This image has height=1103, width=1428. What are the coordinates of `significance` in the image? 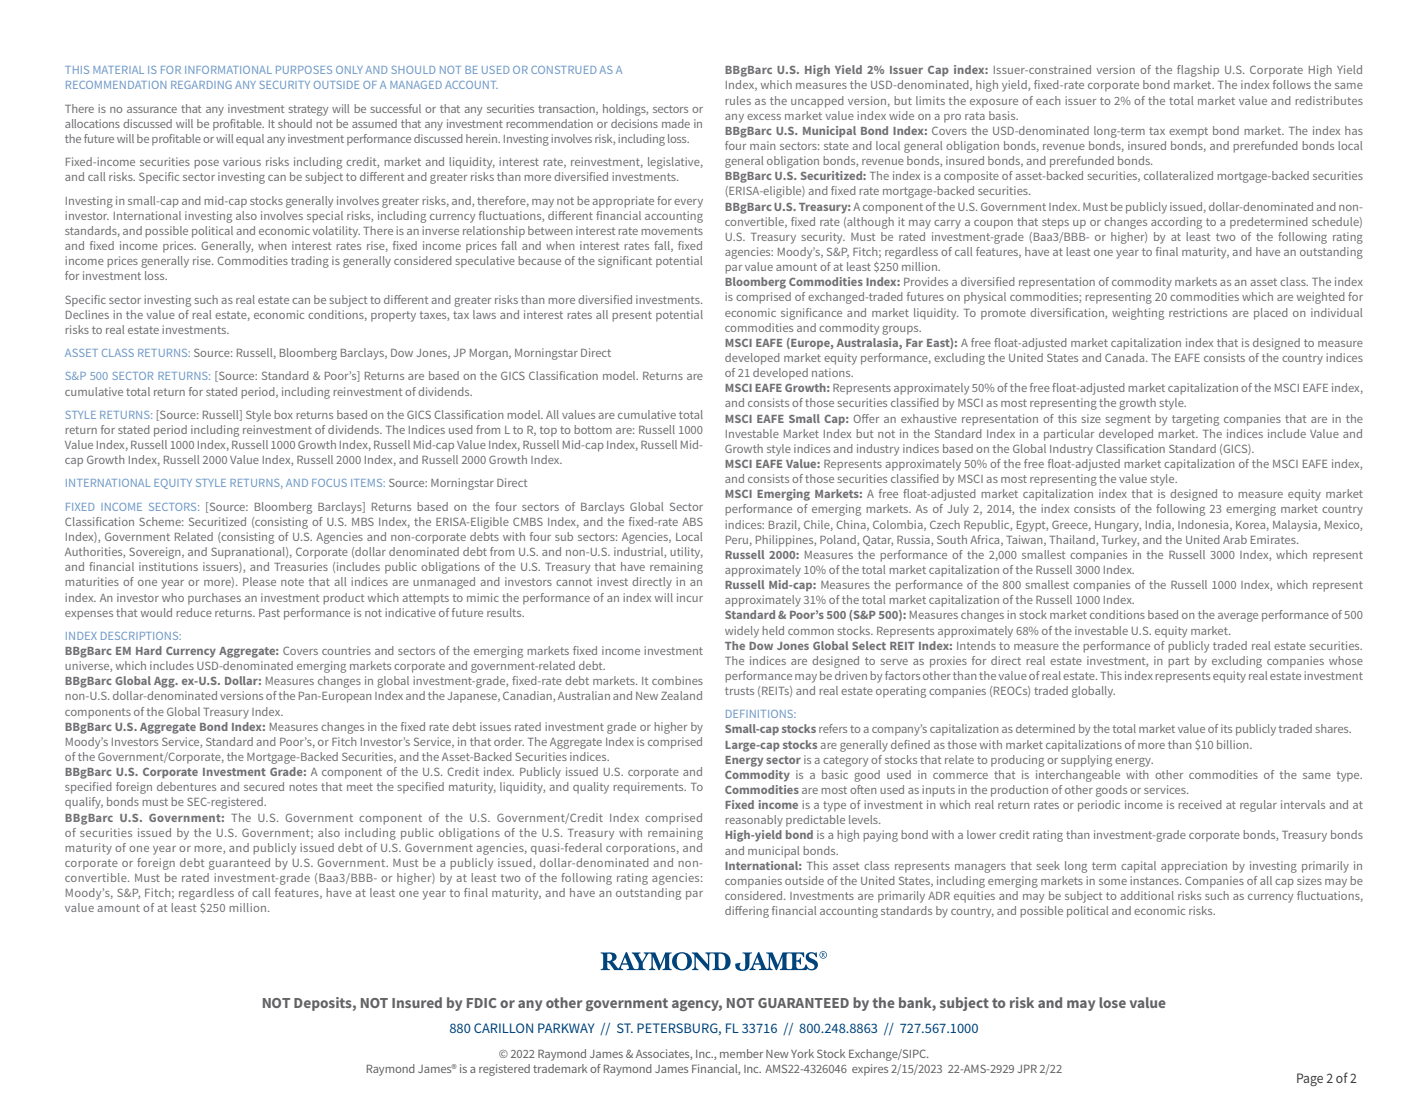 It's located at (811, 314).
